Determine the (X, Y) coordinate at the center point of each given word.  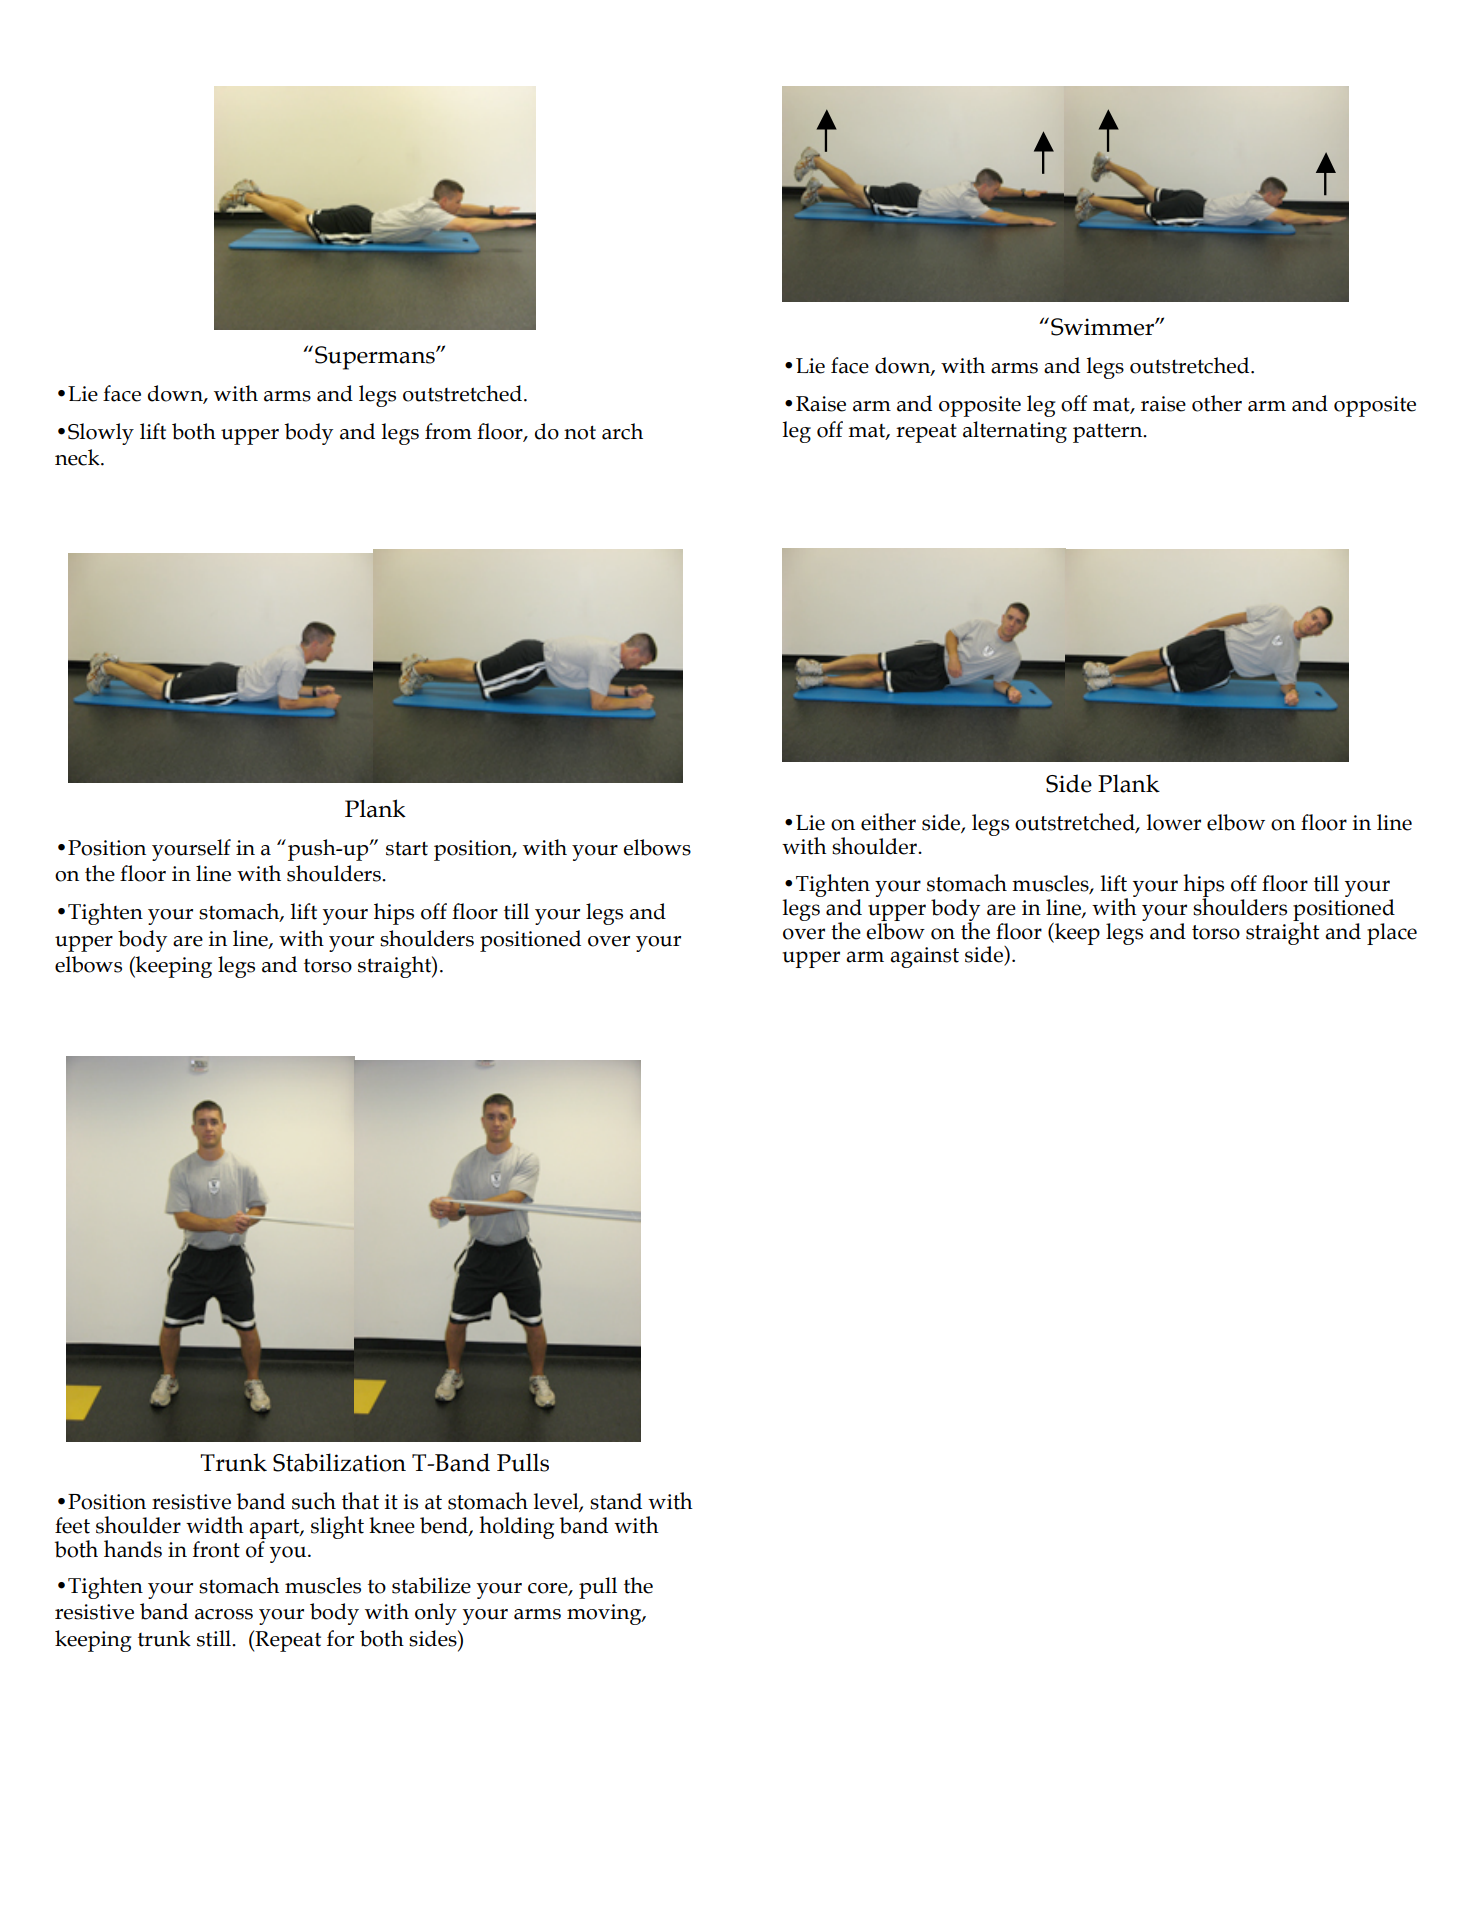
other (1217, 403)
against (924, 957)
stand (616, 1501)
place (1392, 934)
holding (516, 1527)
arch (622, 431)
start (407, 848)
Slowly (101, 434)
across (224, 1614)
